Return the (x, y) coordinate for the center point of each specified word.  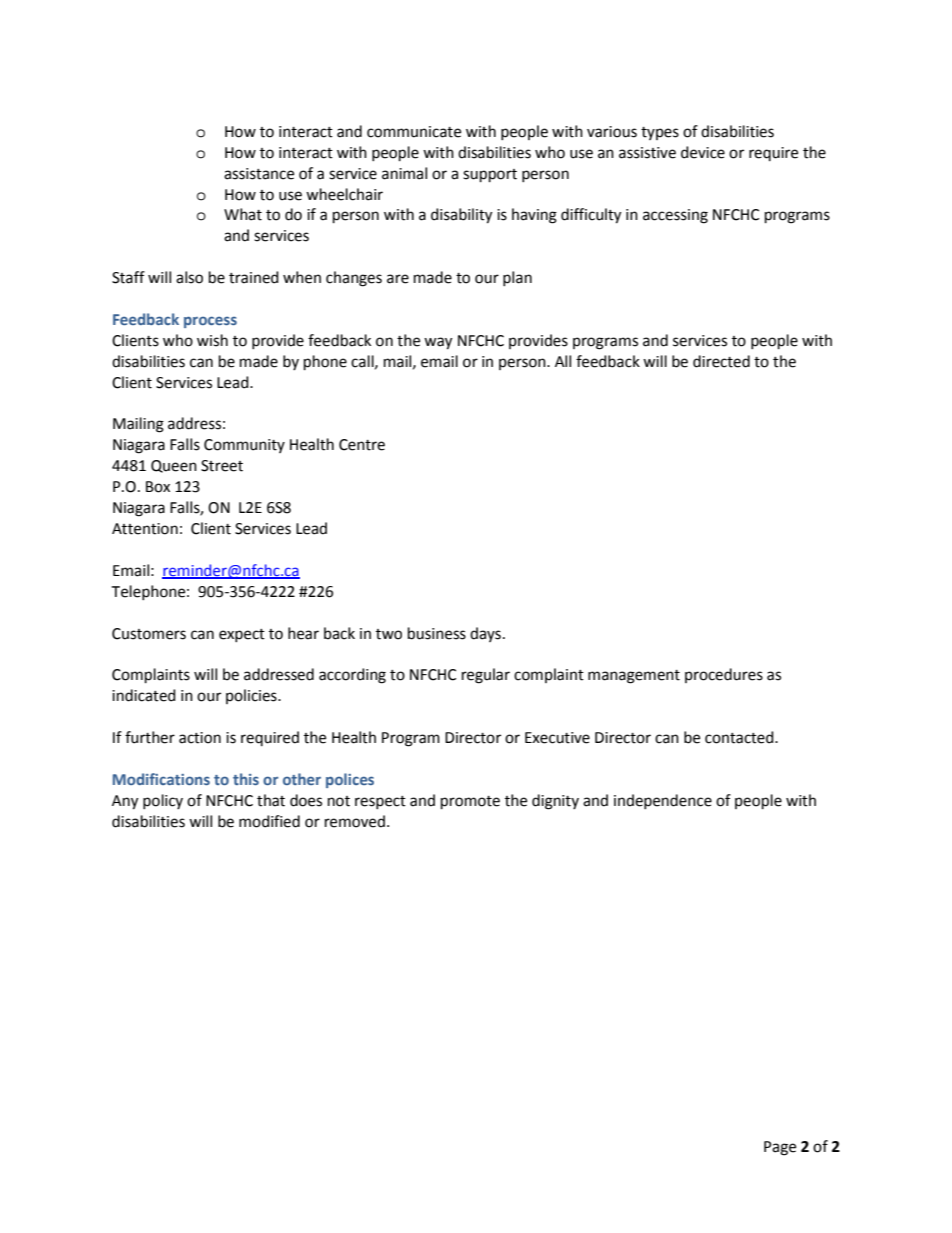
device (703, 152)
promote (470, 803)
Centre (362, 445)
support (490, 176)
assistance (259, 174)
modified (269, 821)
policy (163, 801)
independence (663, 801)
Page (780, 1148)
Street (222, 466)
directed (721, 361)
